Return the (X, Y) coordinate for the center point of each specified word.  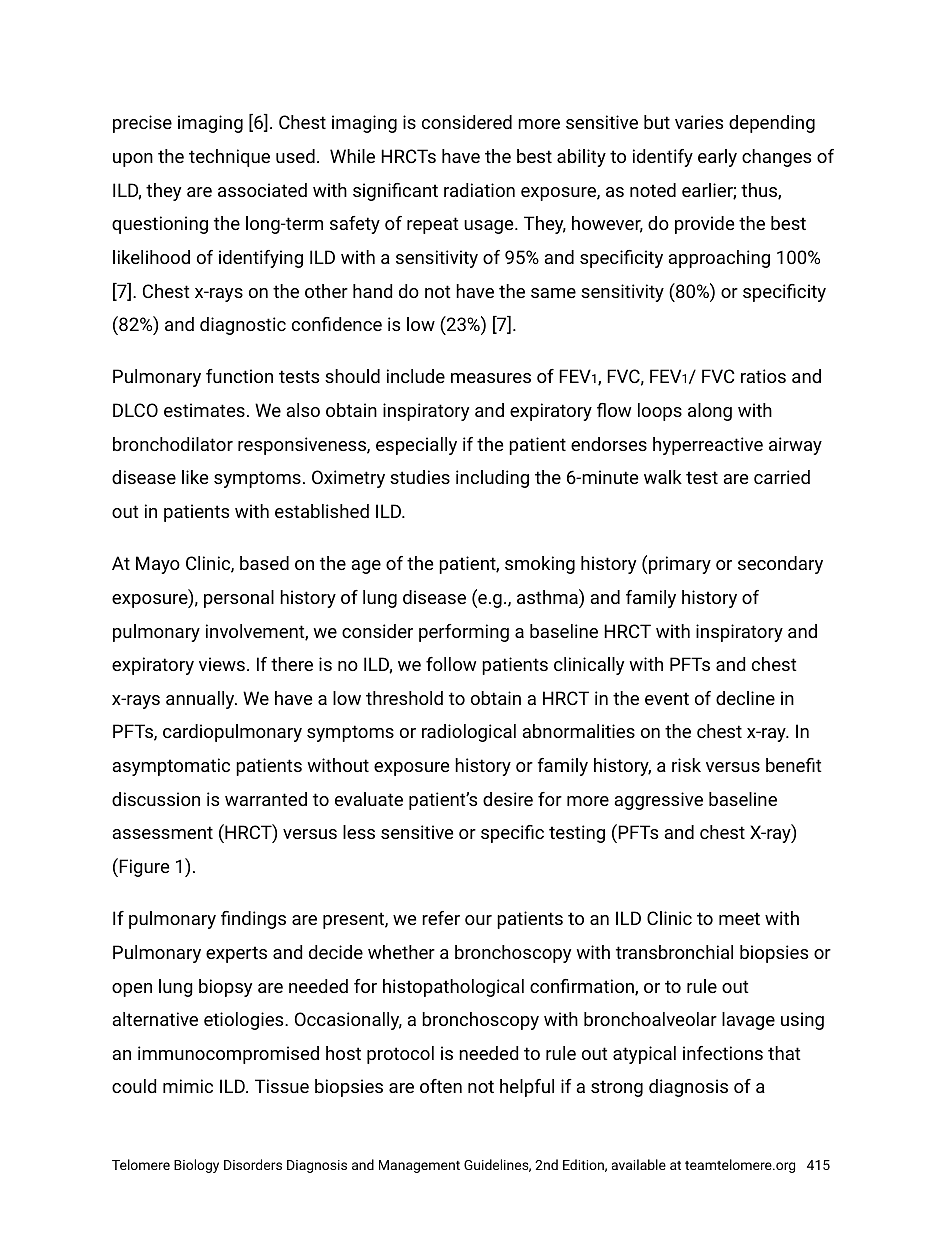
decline (745, 698)
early (717, 158)
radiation (479, 190)
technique (229, 158)
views (222, 664)
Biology (196, 1166)
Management (419, 1166)
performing (464, 633)
